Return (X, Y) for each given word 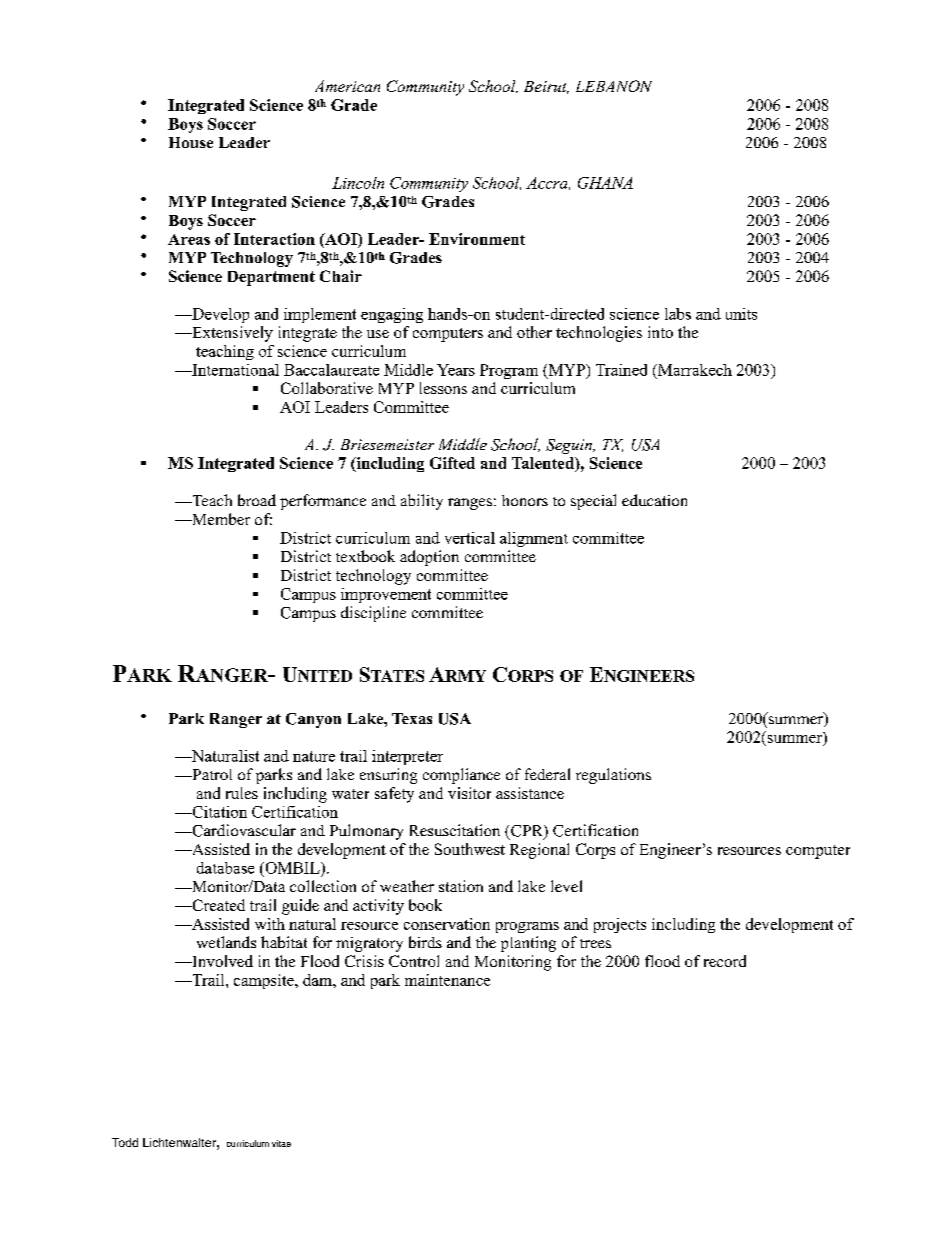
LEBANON (614, 86)
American (347, 86)
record (725, 961)
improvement (386, 595)
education (654, 500)
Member (220, 519)
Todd (125, 1142)
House (191, 142)
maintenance (447, 980)
